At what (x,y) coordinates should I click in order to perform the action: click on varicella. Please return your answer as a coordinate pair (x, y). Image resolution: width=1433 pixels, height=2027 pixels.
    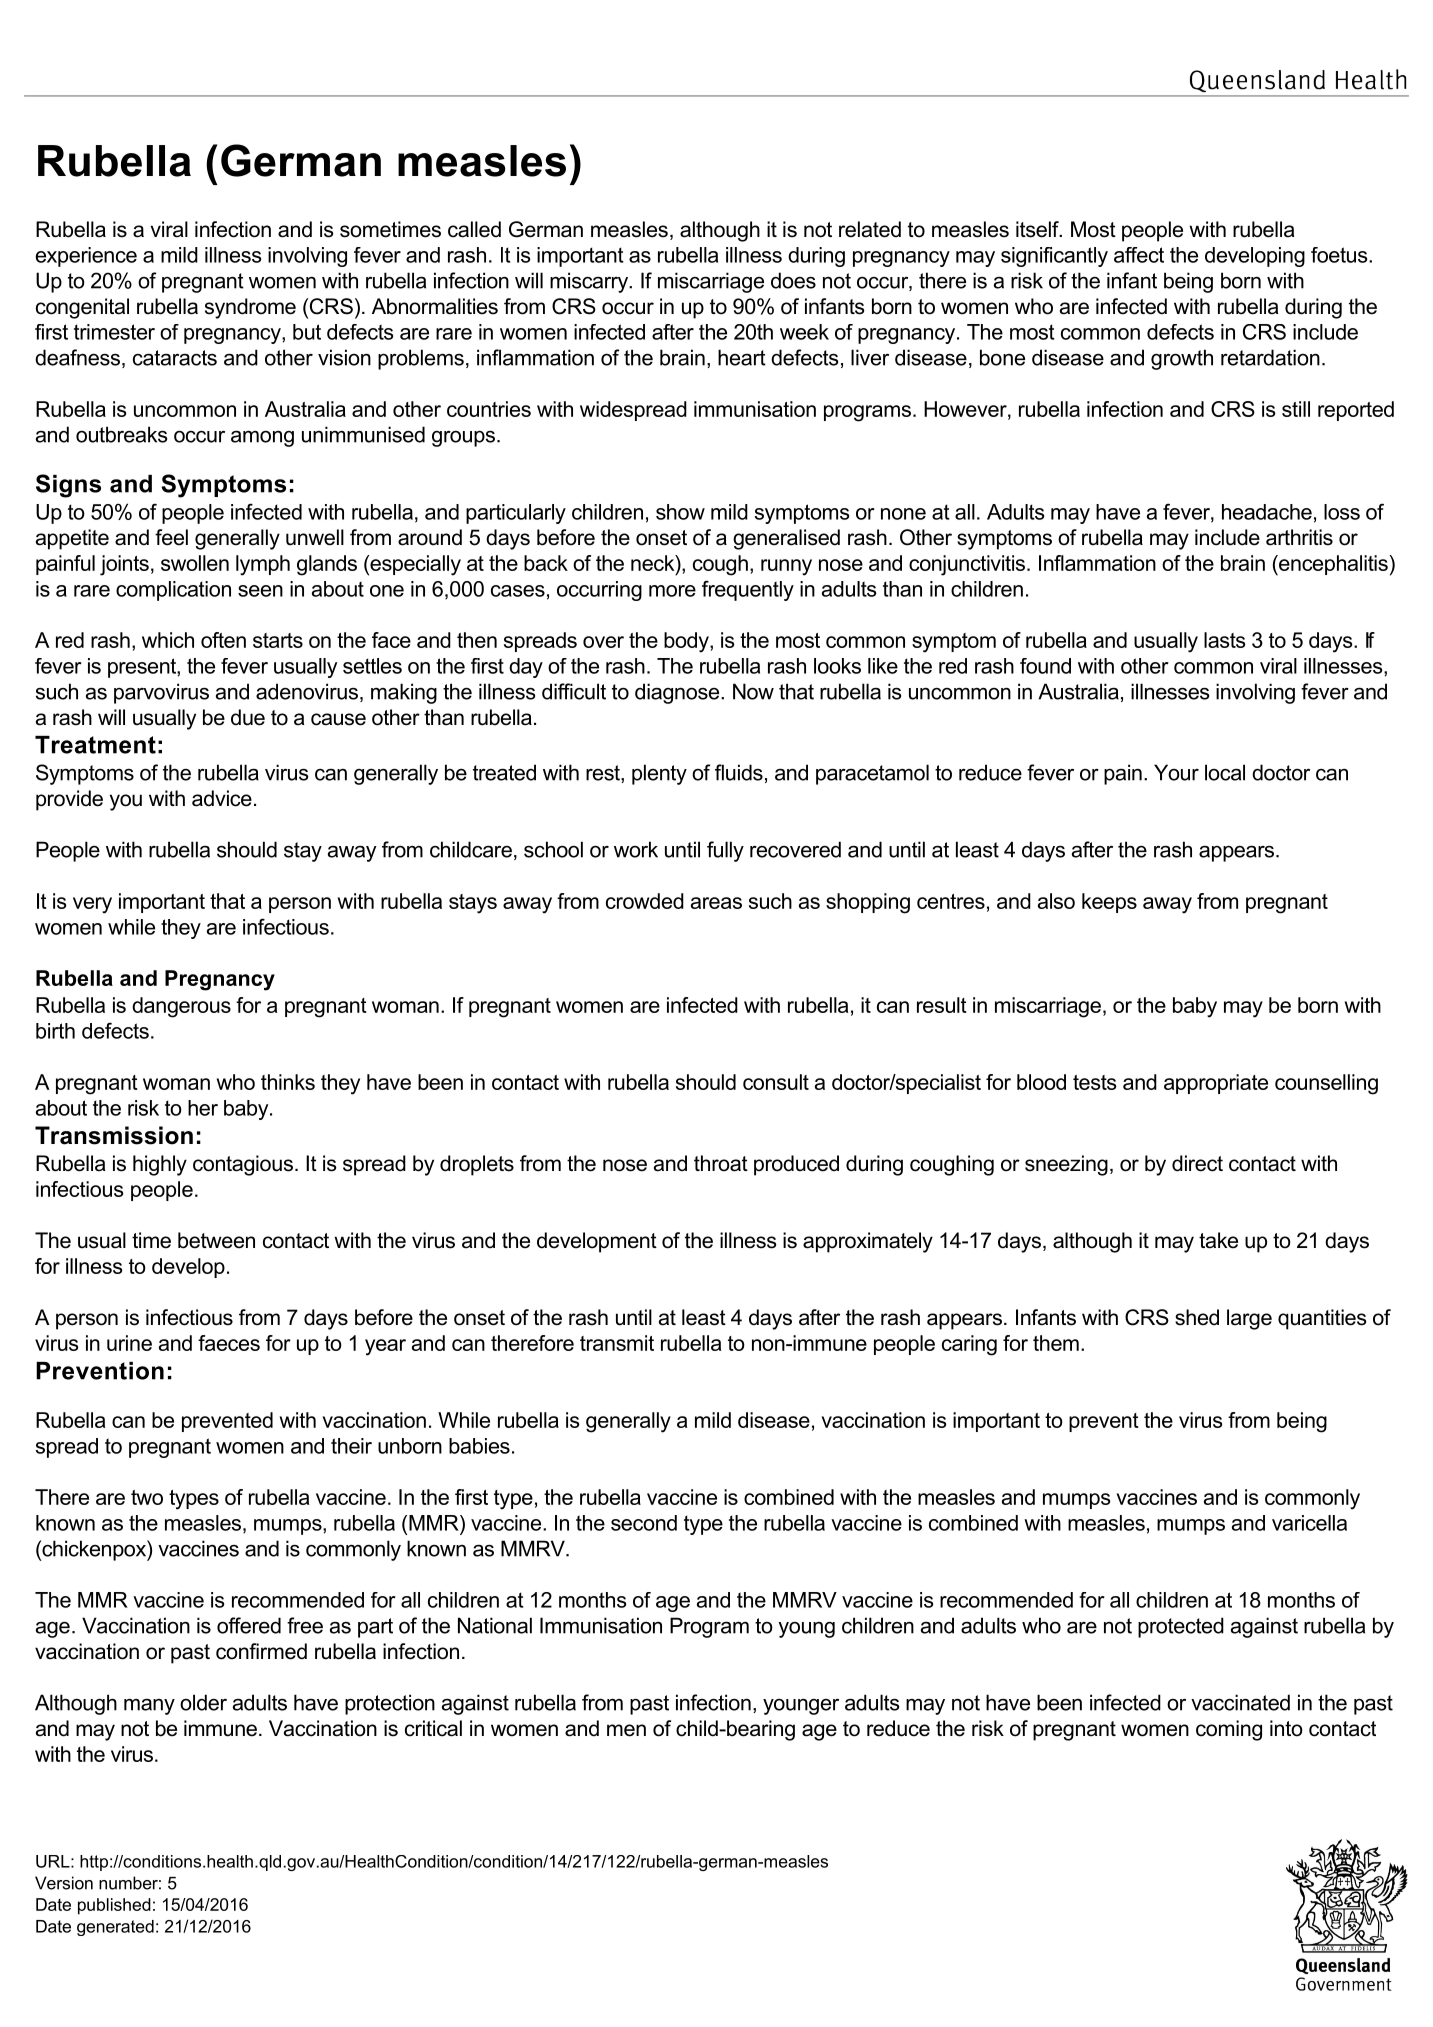
    Looking at the image, I should click on (1309, 1523).
